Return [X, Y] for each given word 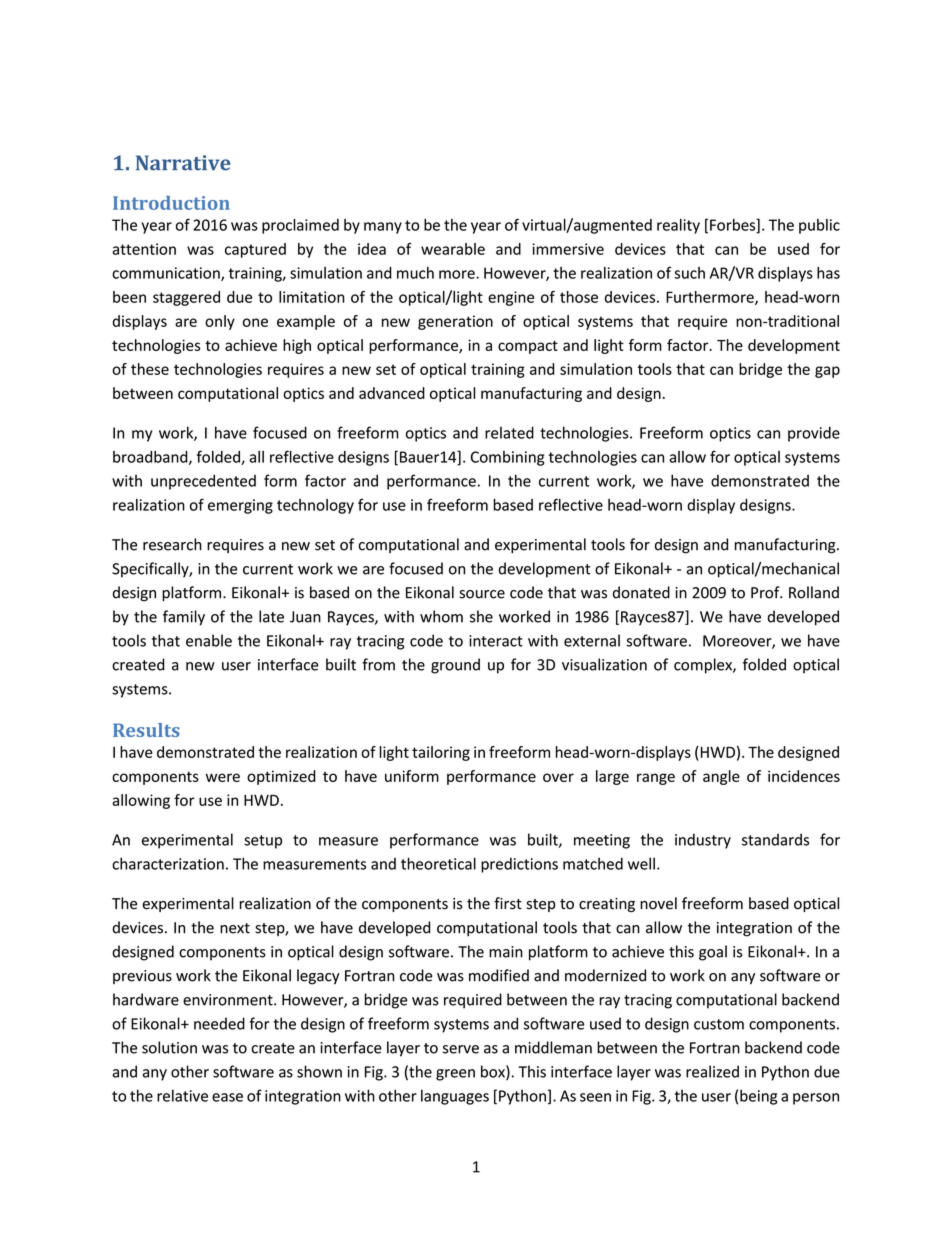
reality [678, 226]
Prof [766, 592]
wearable [453, 249]
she [481, 616]
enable [209, 640]
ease [227, 1097]
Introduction [171, 203]
